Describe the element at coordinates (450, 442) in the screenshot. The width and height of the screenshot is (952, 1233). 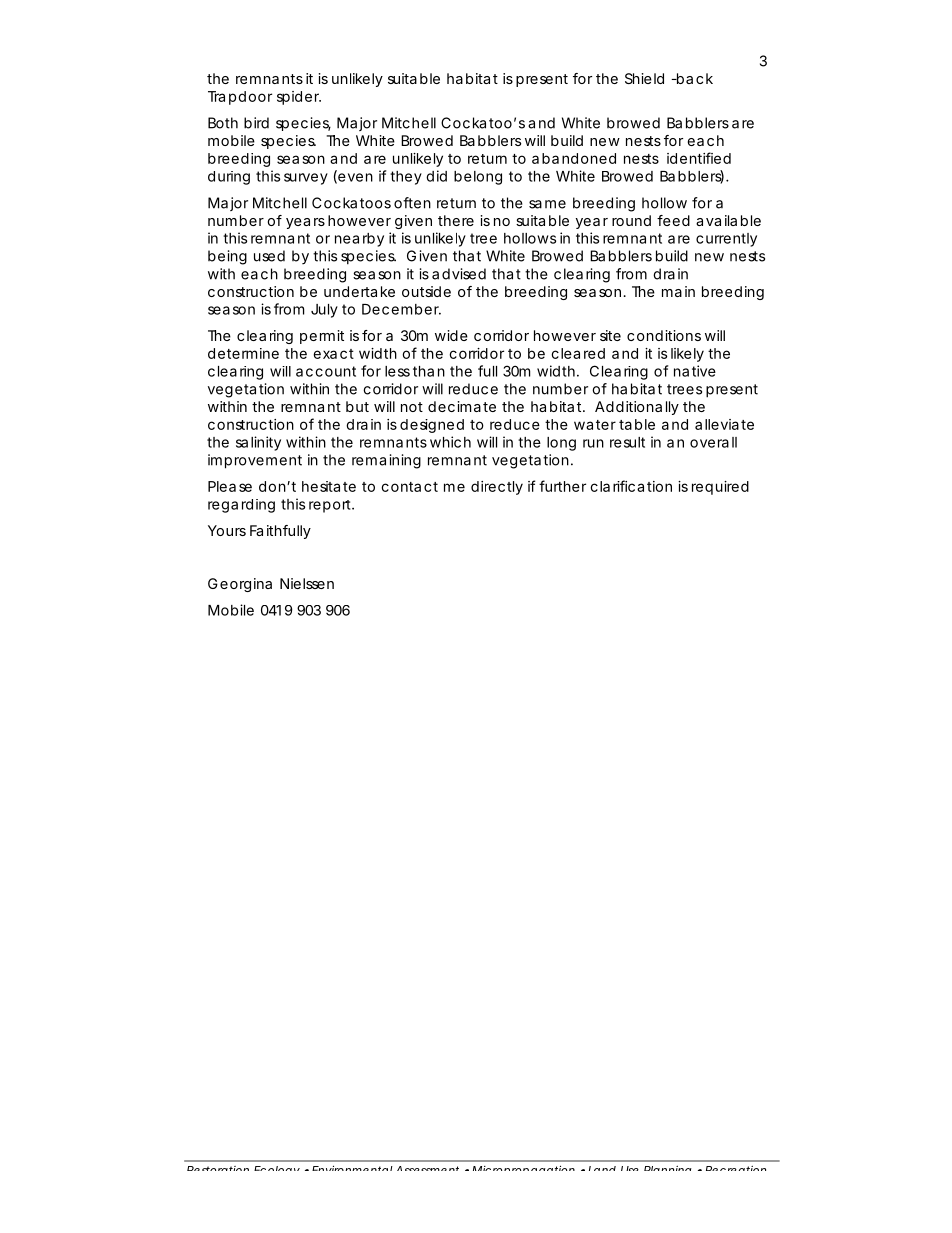
I see `which` at that location.
